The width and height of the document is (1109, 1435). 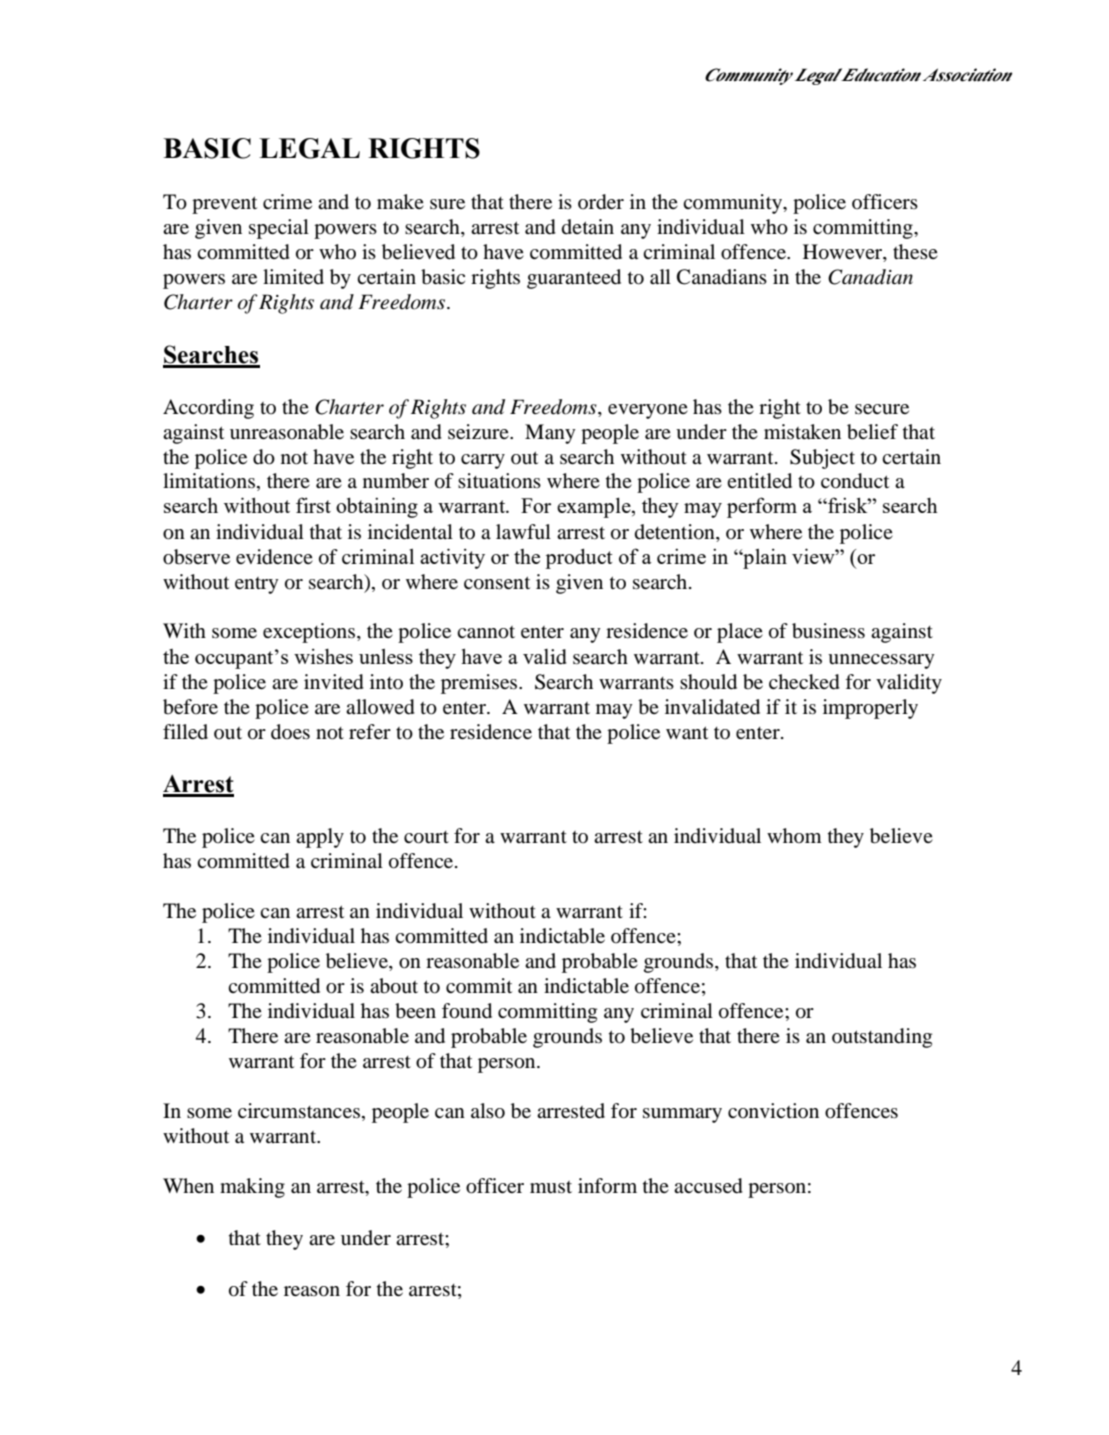 What do you see at coordinates (822, 459) in the document?
I see `Subject` at bounding box center [822, 459].
